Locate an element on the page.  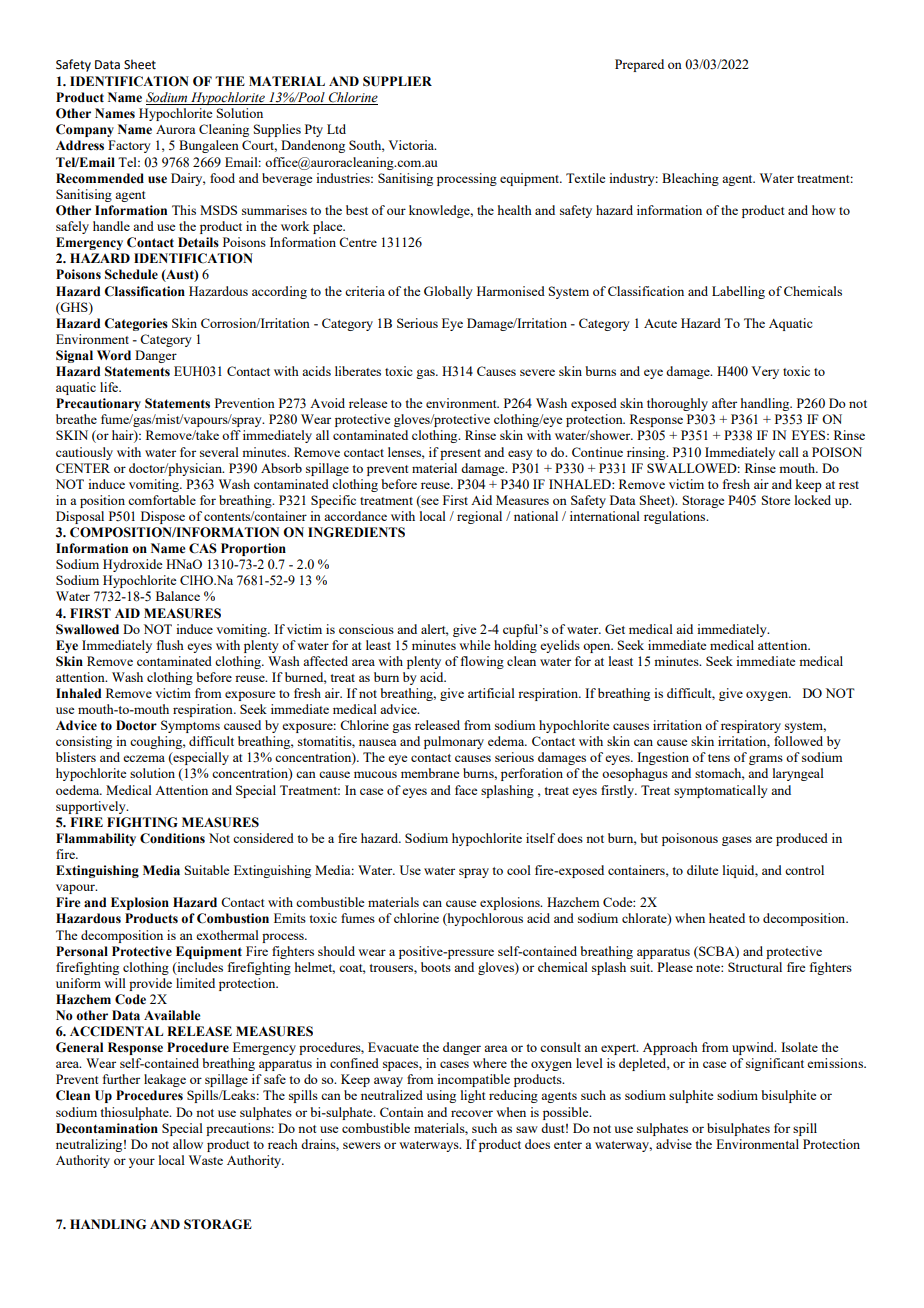
Prepared is located at coordinates (639, 65).
